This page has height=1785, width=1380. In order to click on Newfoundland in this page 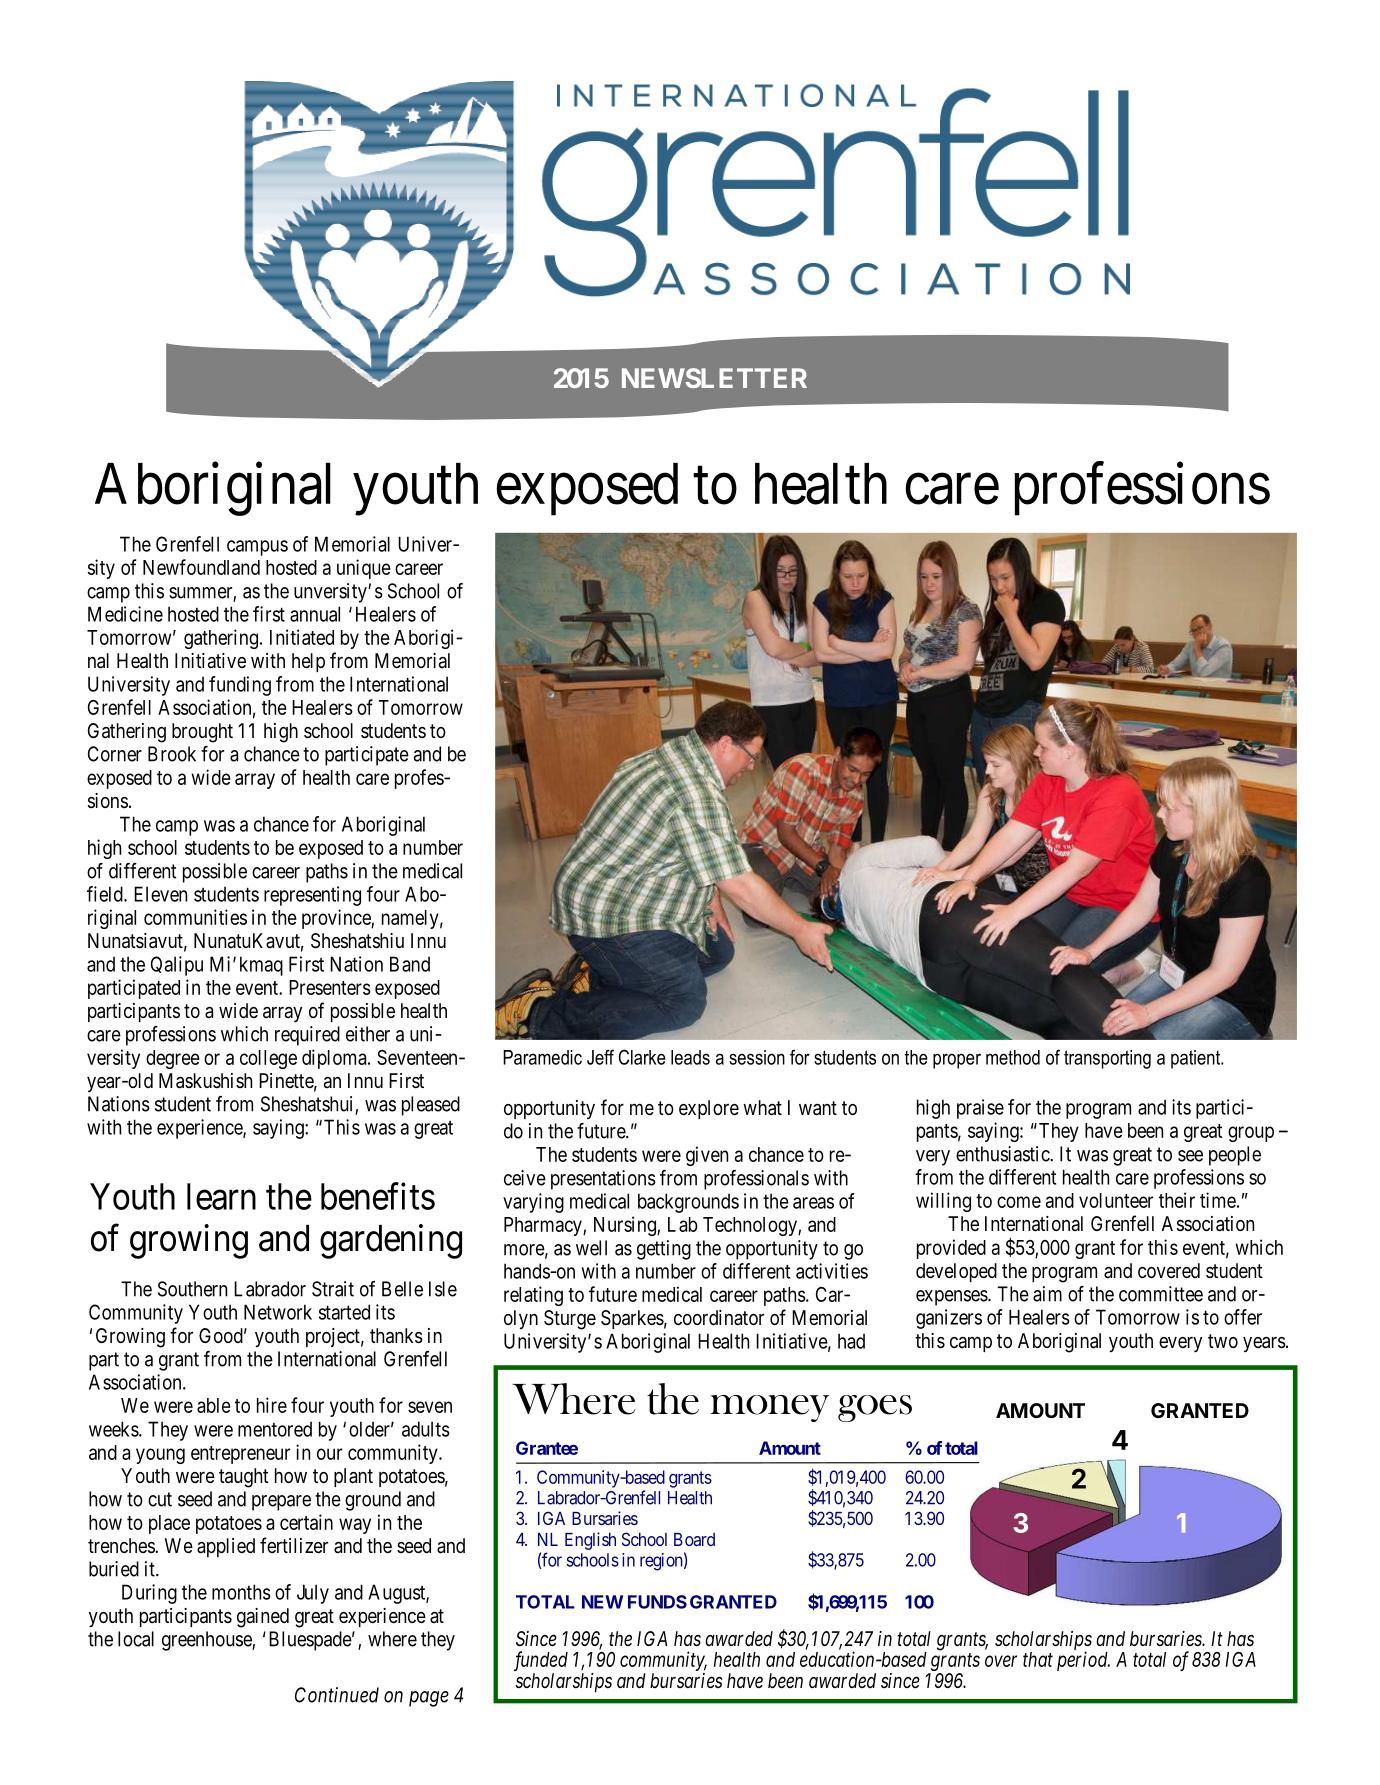, I will do `click(201, 567)`.
